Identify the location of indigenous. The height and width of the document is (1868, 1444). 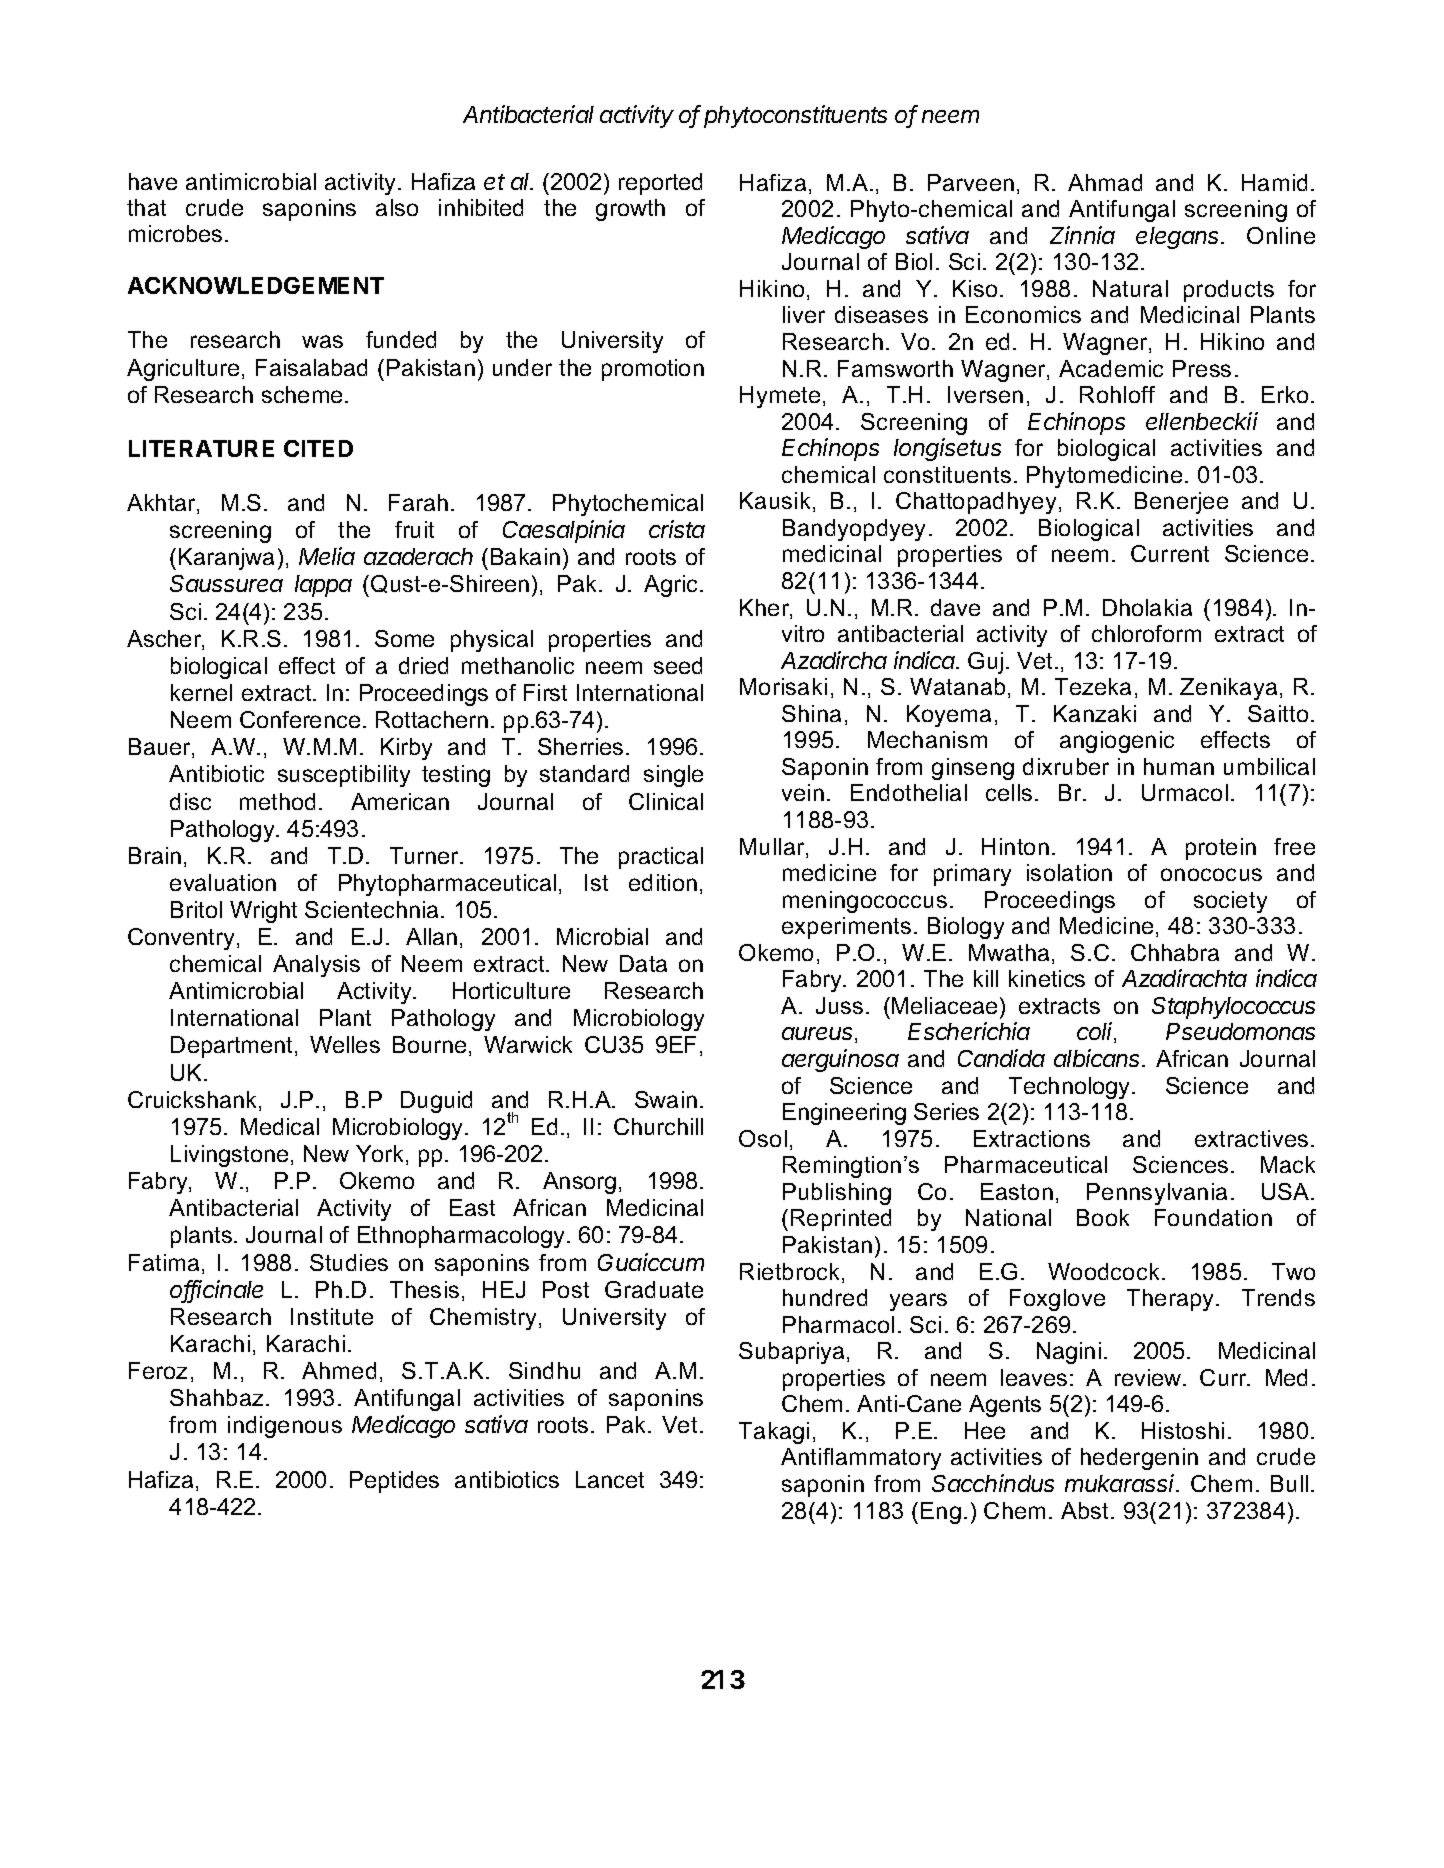
(285, 1427).
